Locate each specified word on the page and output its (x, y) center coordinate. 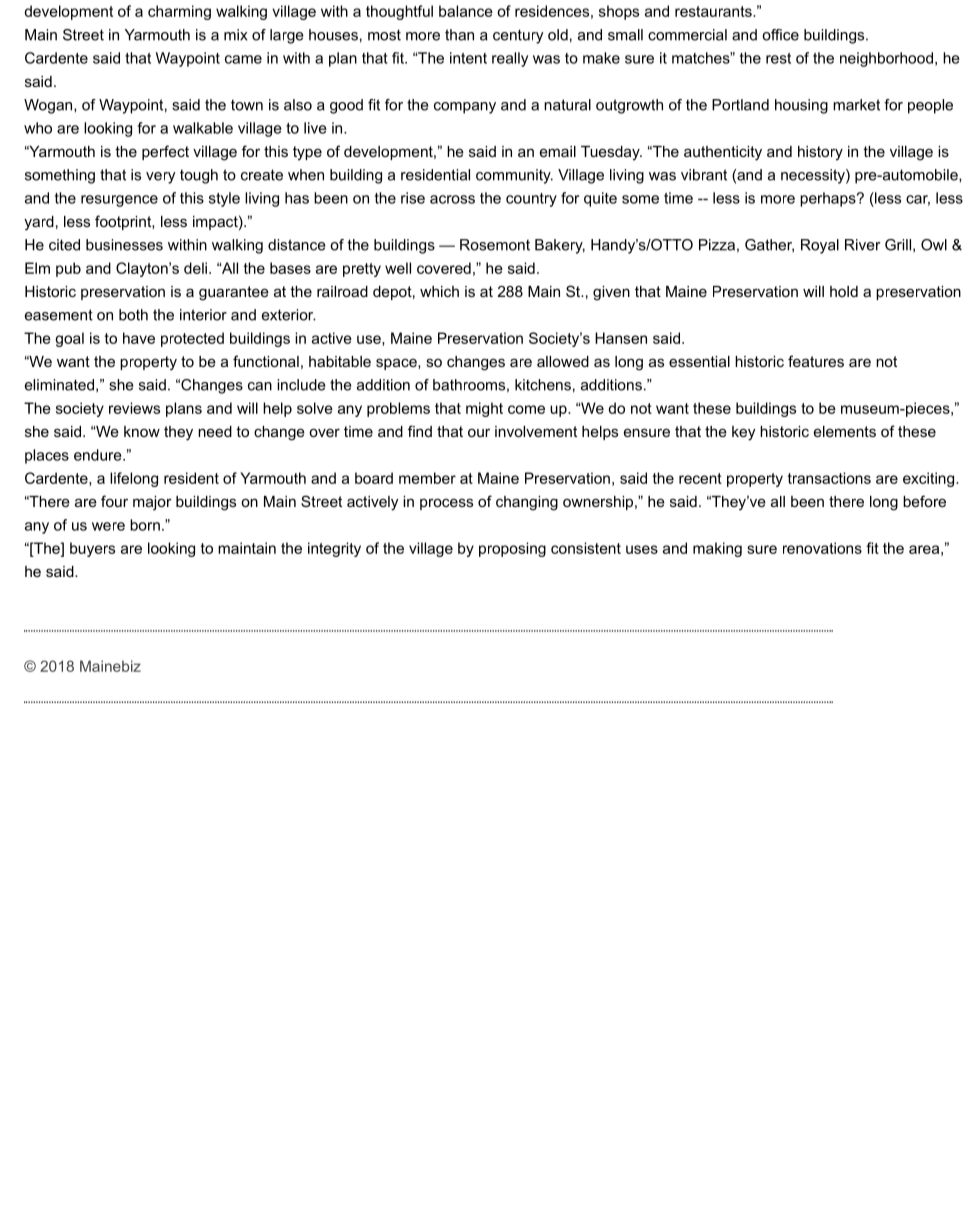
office (780, 35)
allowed (563, 361)
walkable (203, 128)
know (142, 431)
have (139, 338)
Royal (820, 246)
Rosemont (495, 245)
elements (845, 431)
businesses (124, 245)
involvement (536, 431)
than (459, 35)
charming (179, 12)
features (816, 361)
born (145, 525)
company (465, 108)
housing (801, 106)
